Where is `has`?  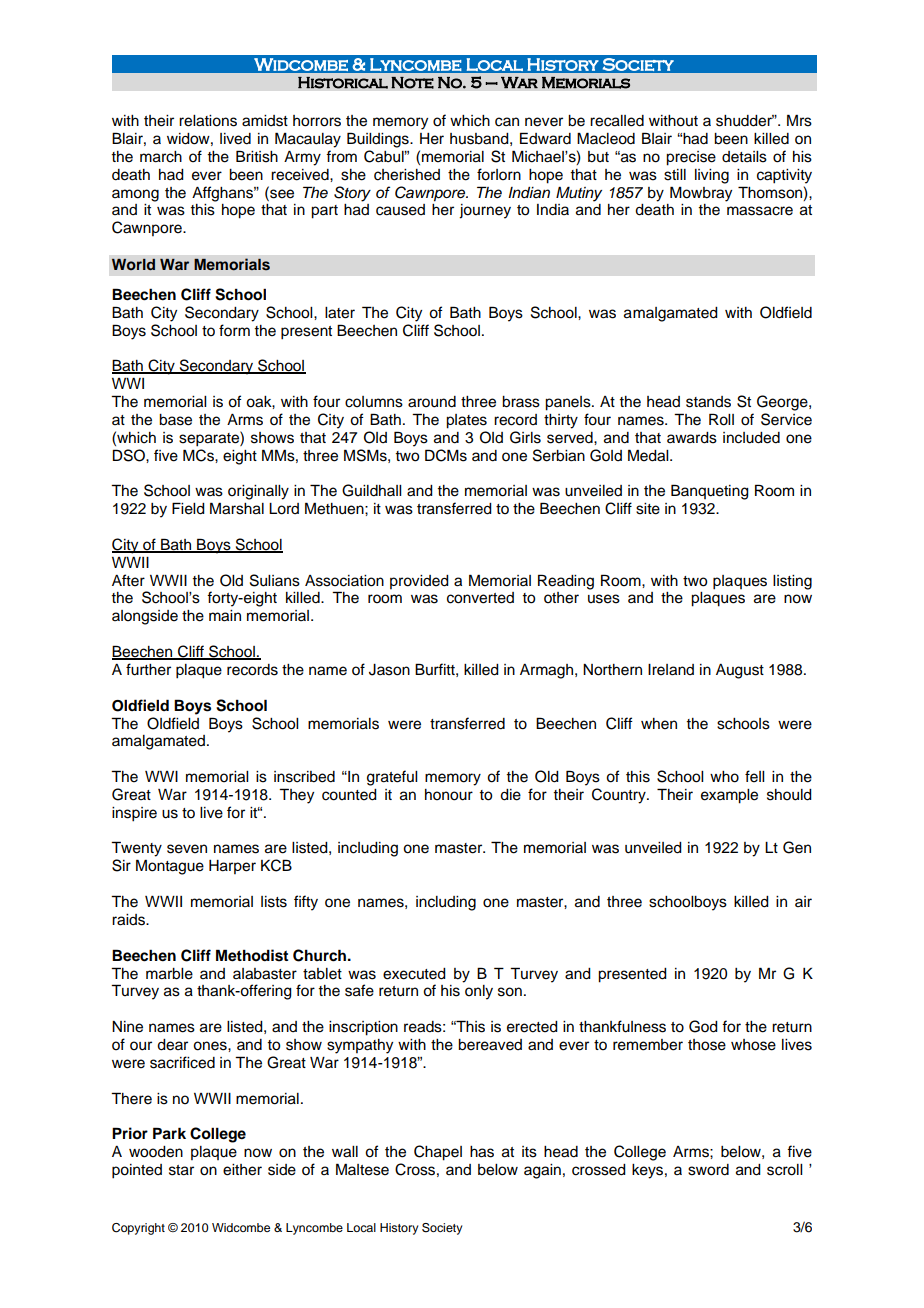 has is located at coordinates (482, 1152).
